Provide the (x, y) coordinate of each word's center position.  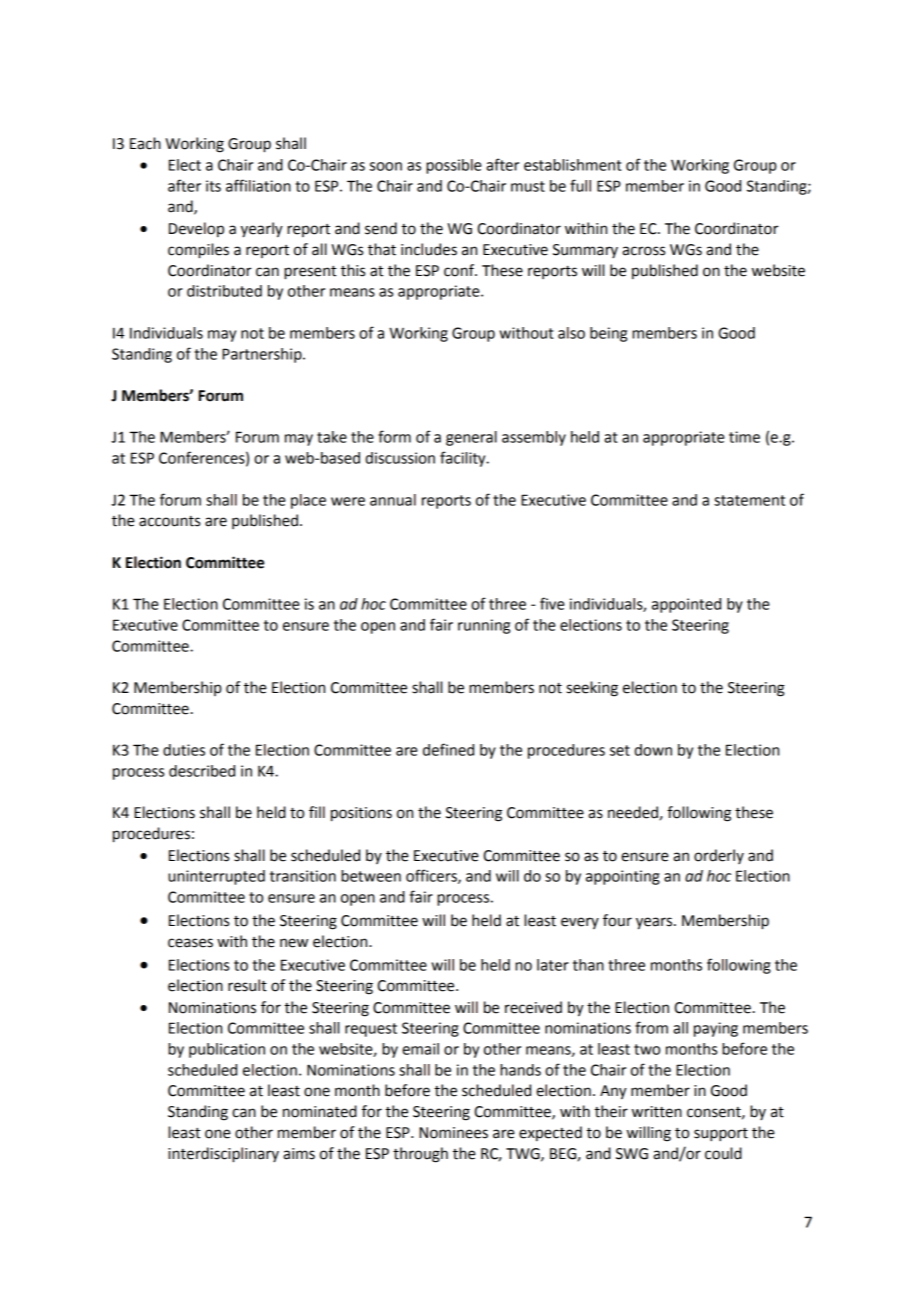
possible (454, 166)
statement (749, 500)
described (202, 771)
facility (464, 459)
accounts (169, 521)
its (213, 186)
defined (448, 749)
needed (633, 812)
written (657, 1112)
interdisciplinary (223, 1155)
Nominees (453, 1133)
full (580, 185)
